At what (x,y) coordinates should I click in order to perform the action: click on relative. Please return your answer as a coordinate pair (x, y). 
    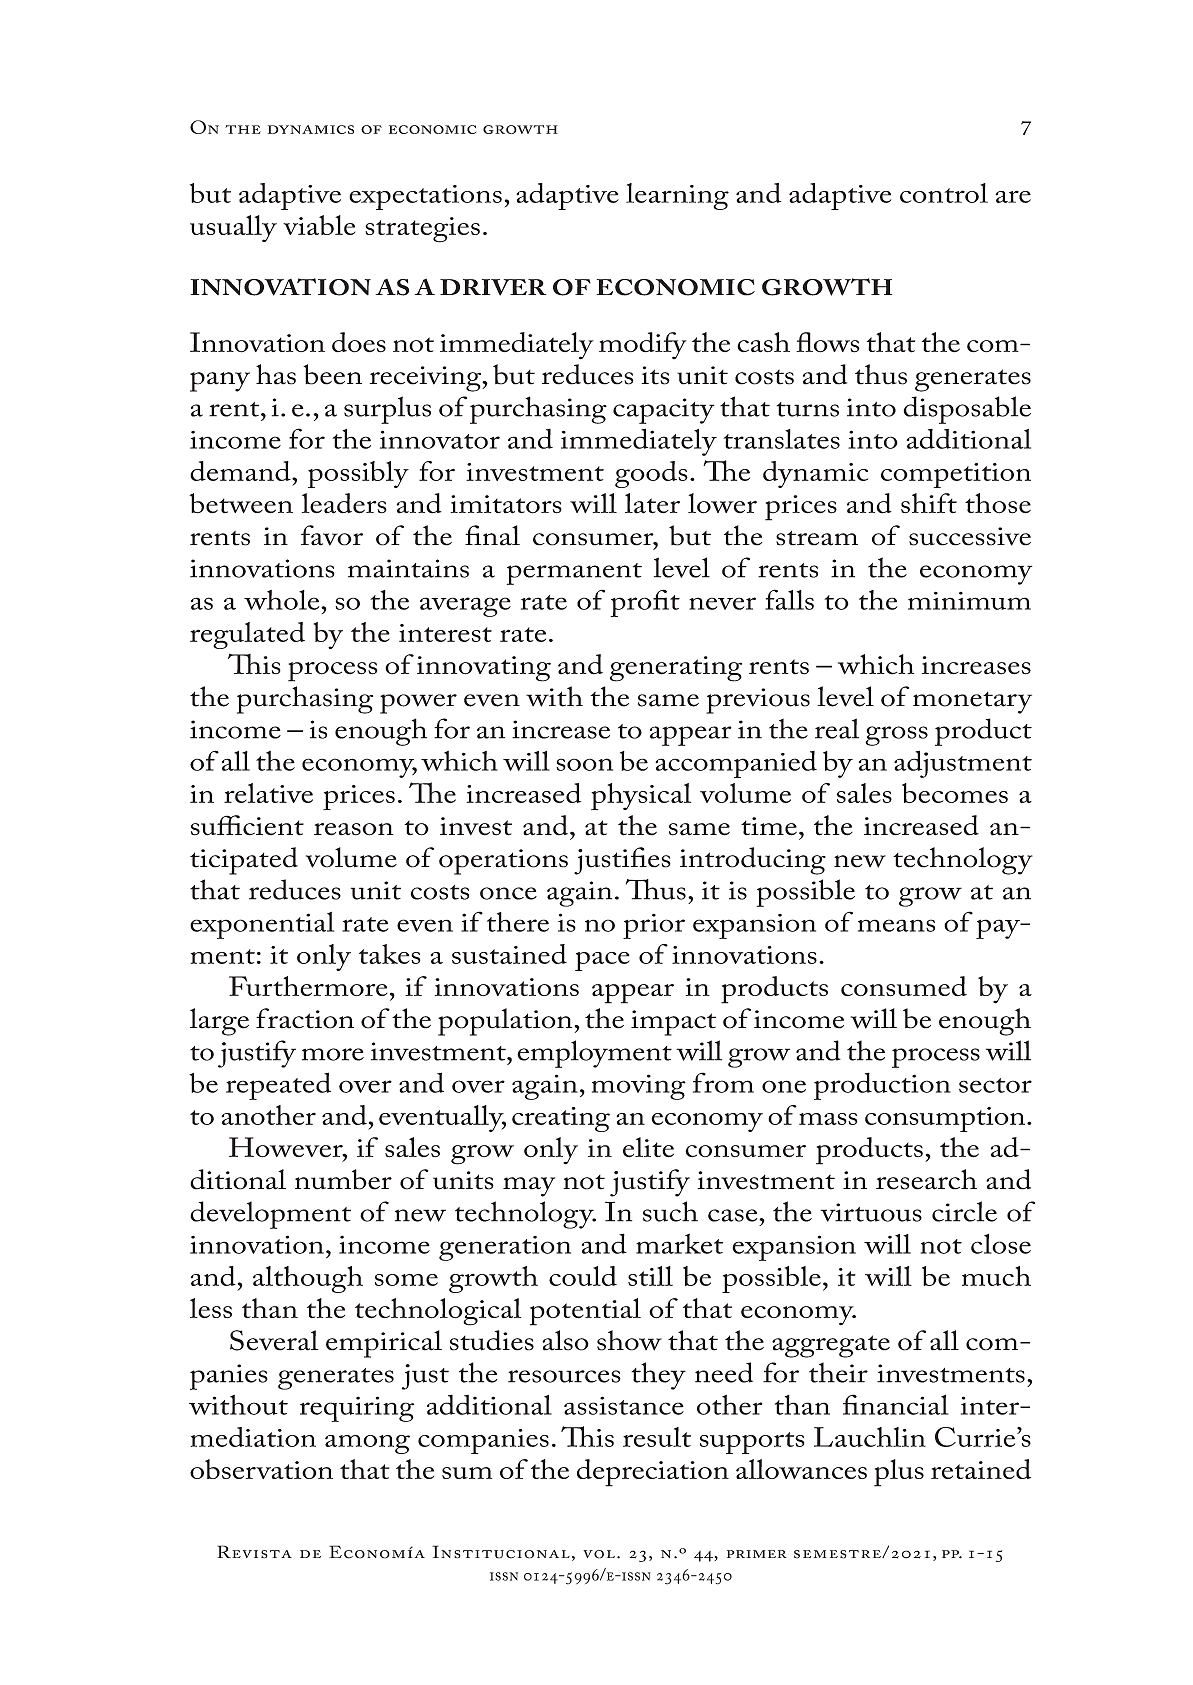
    Looking at the image, I should click on (268, 793).
